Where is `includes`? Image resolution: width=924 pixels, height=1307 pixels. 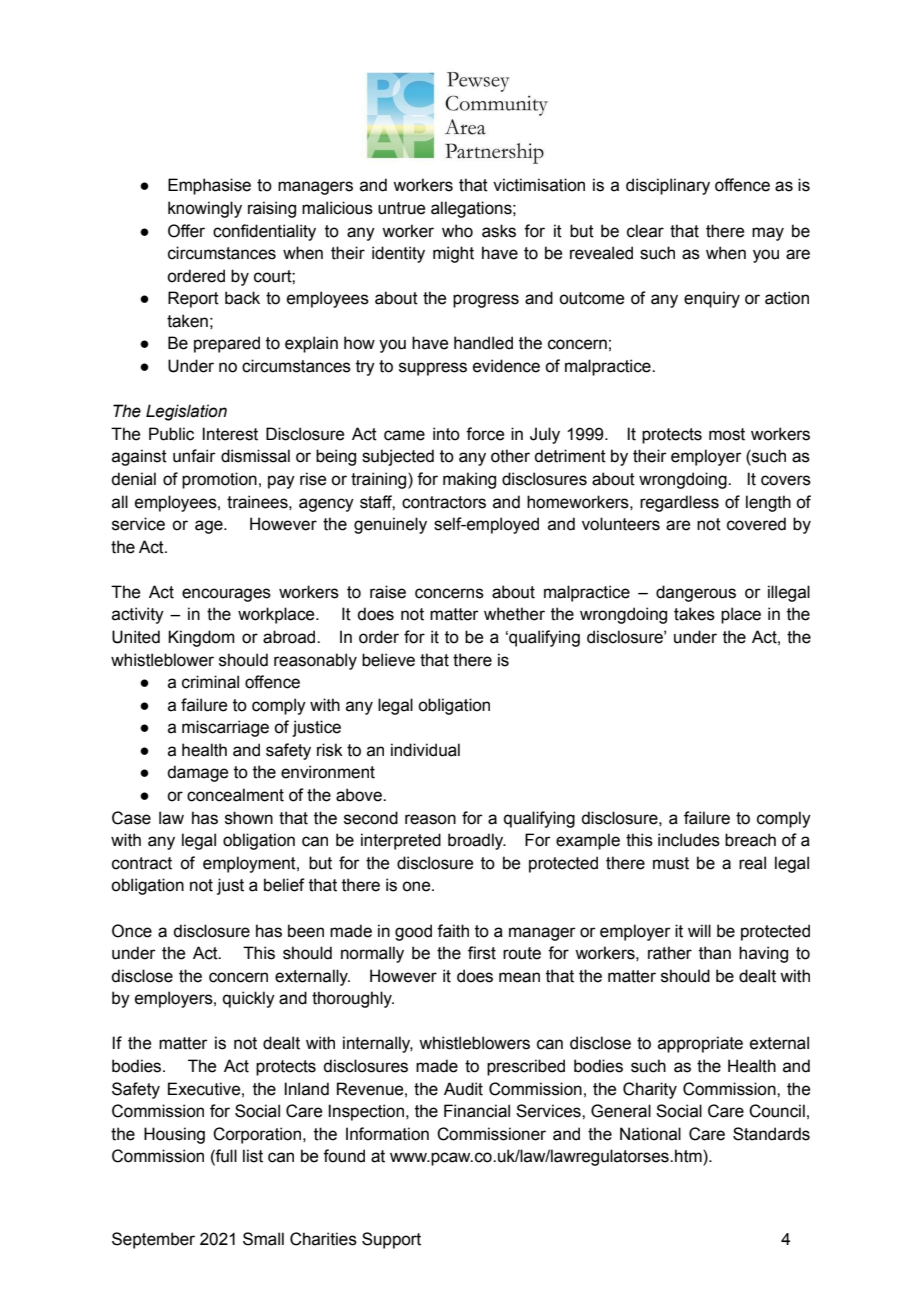 includes is located at coordinates (689, 840).
